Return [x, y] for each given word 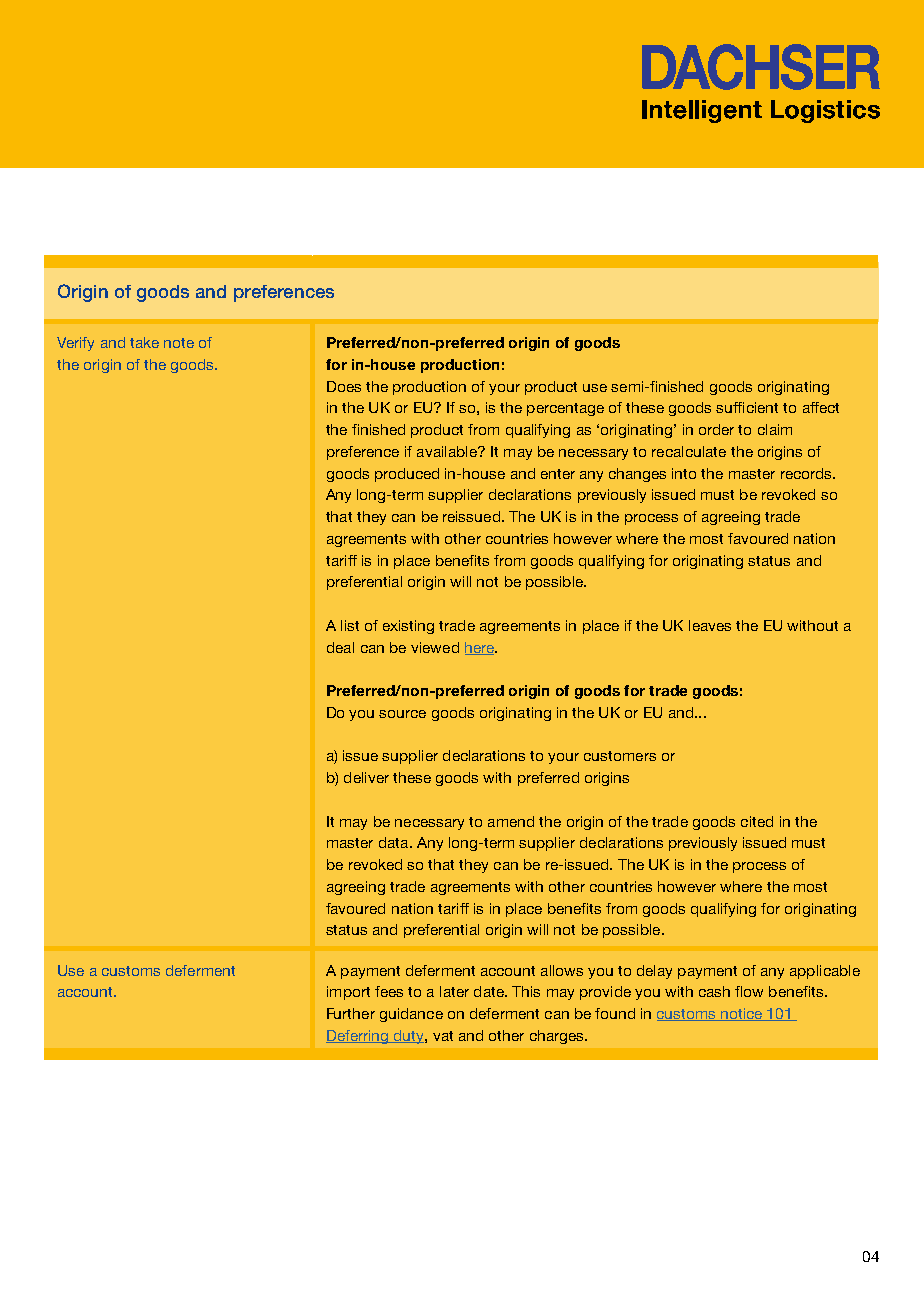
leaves [710, 625]
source [402, 714]
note [179, 343]
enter [558, 474]
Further [351, 1013]
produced [407, 475]
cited [757, 821]
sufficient [747, 407]
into [684, 473]
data [395, 842]
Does [344, 386]
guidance [411, 1015]
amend [511, 821]
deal [340, 647]
